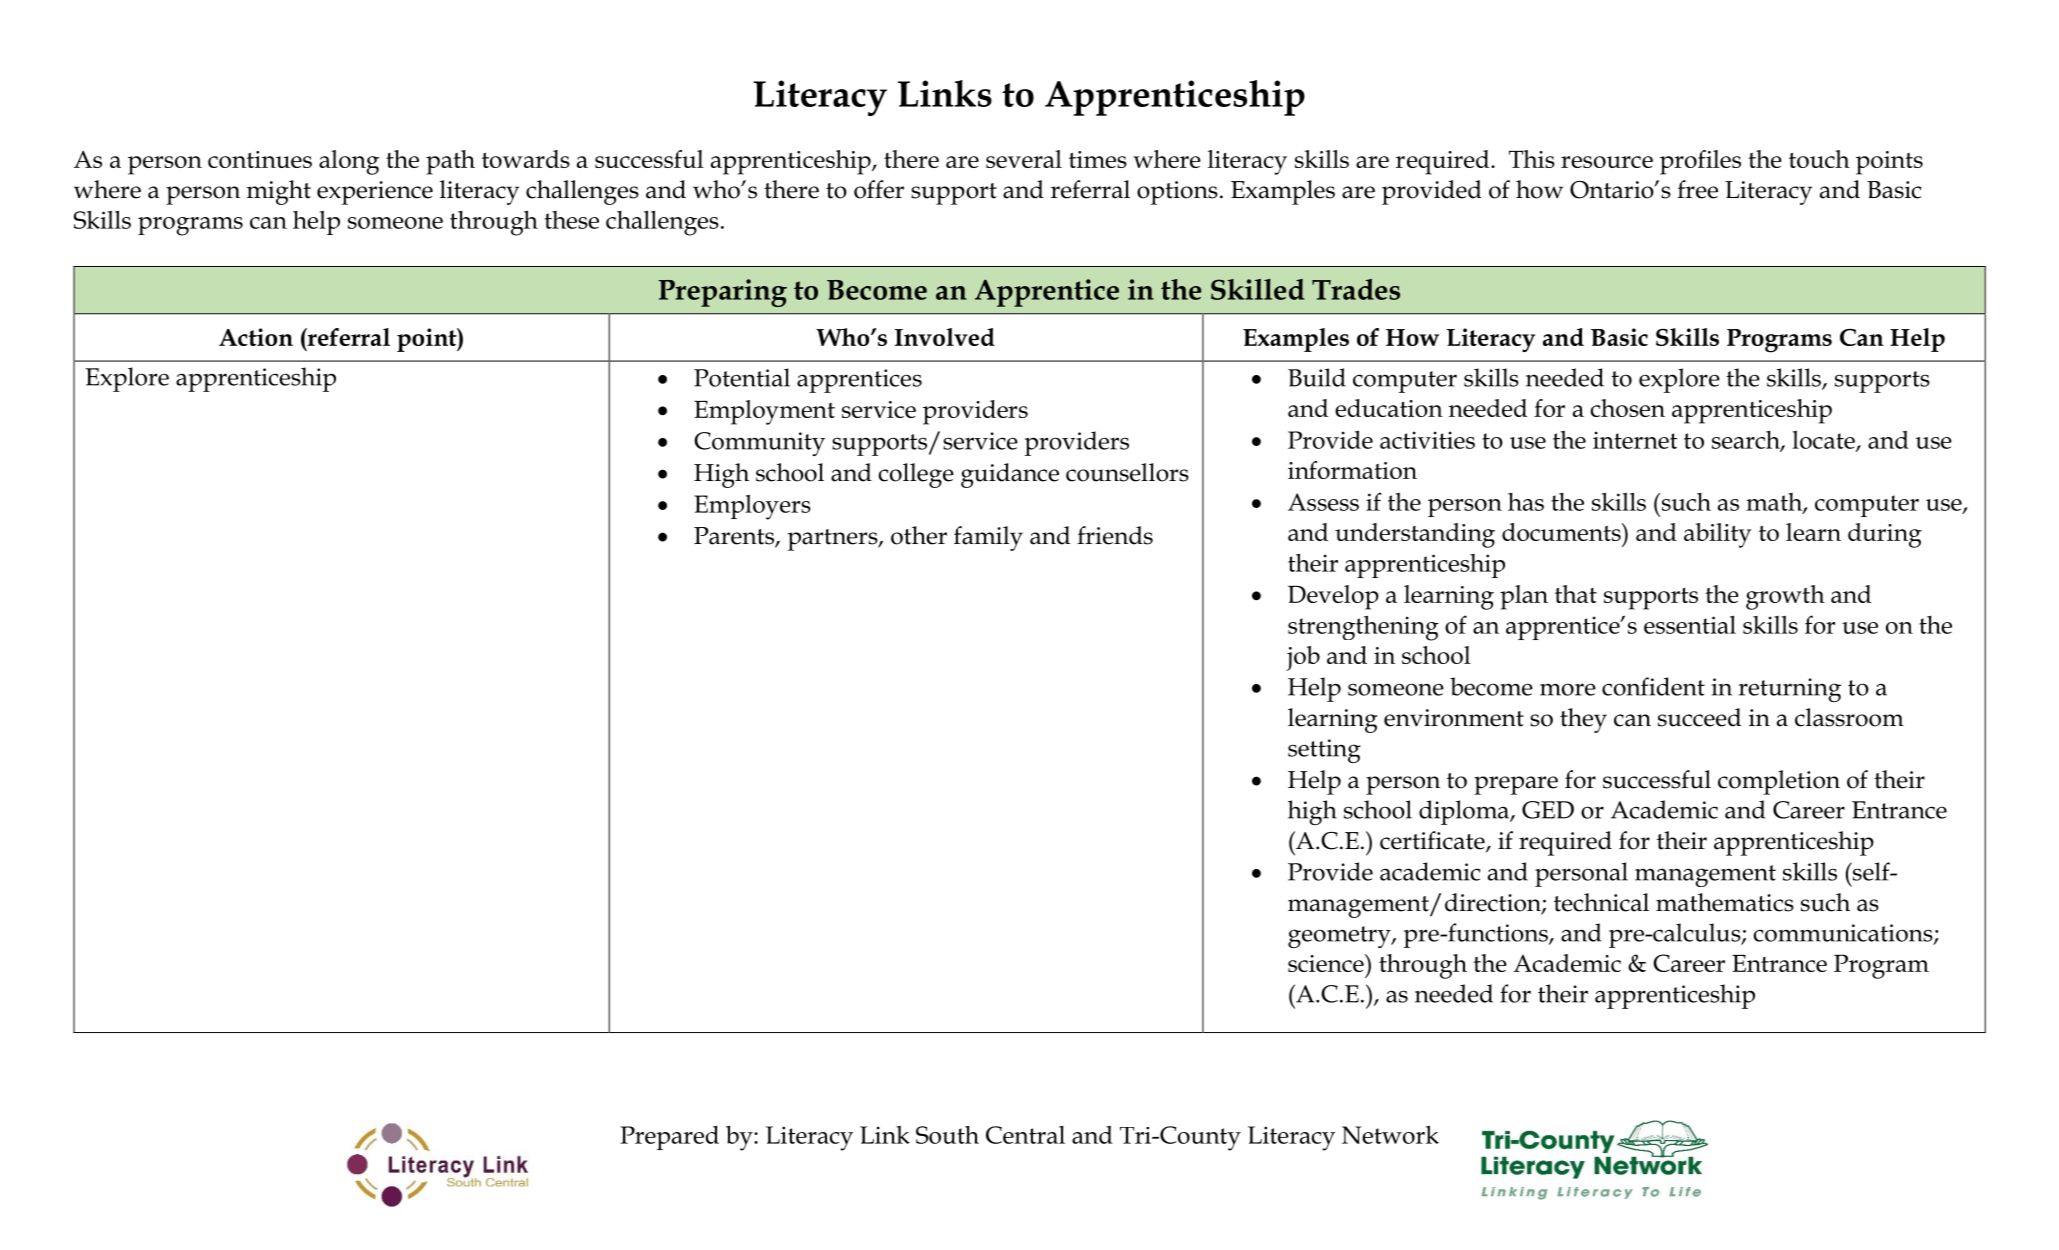  What do you see at coordinates (1697, 189) in the page?
I see `free` at bounding box center [1697, 189].
